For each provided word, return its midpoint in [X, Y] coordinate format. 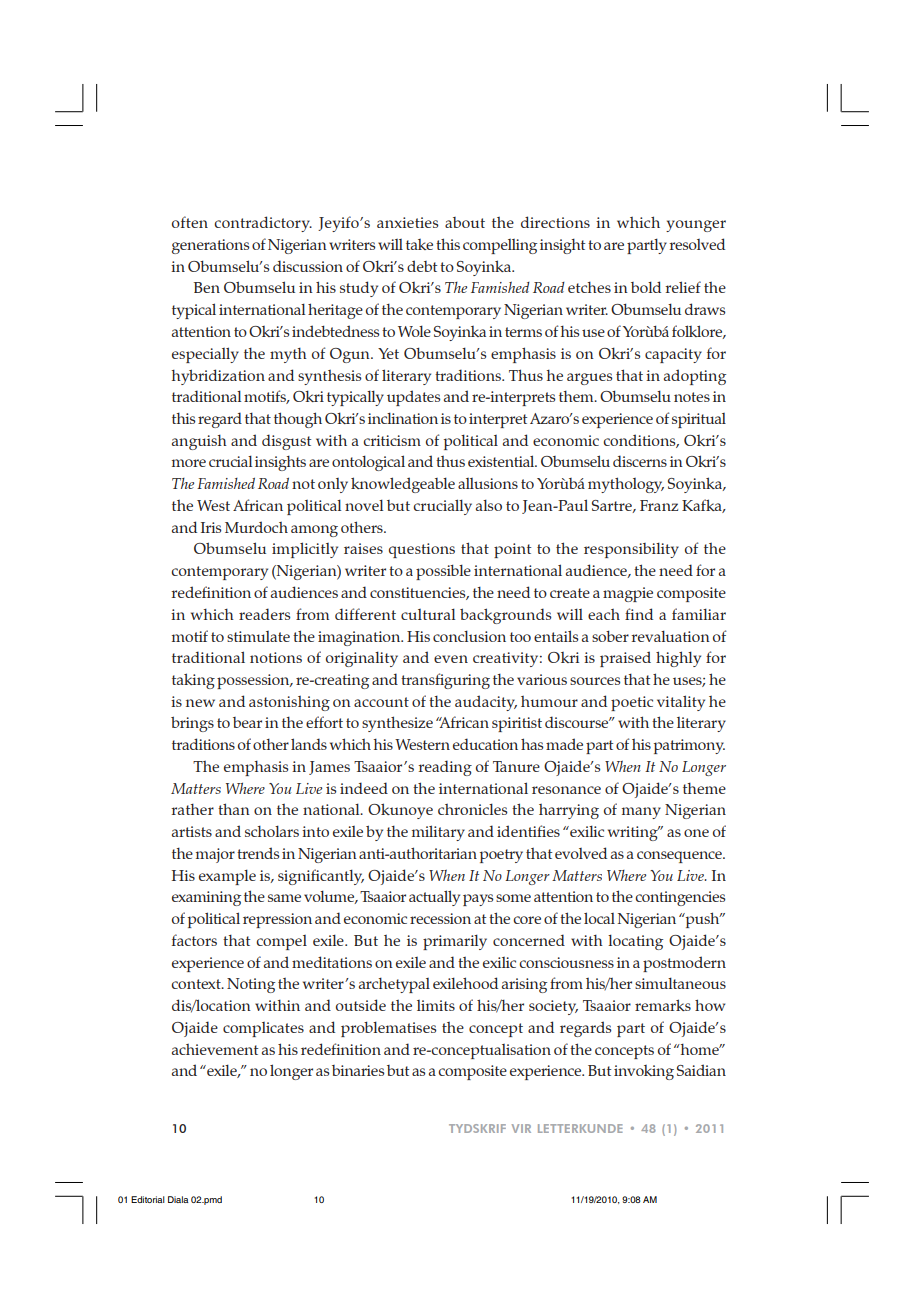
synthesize [397, 724]
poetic [632, 703]
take [419, 244]
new [200, 703]
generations [211, 246]
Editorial [148, 1199]
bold [646, 287]
